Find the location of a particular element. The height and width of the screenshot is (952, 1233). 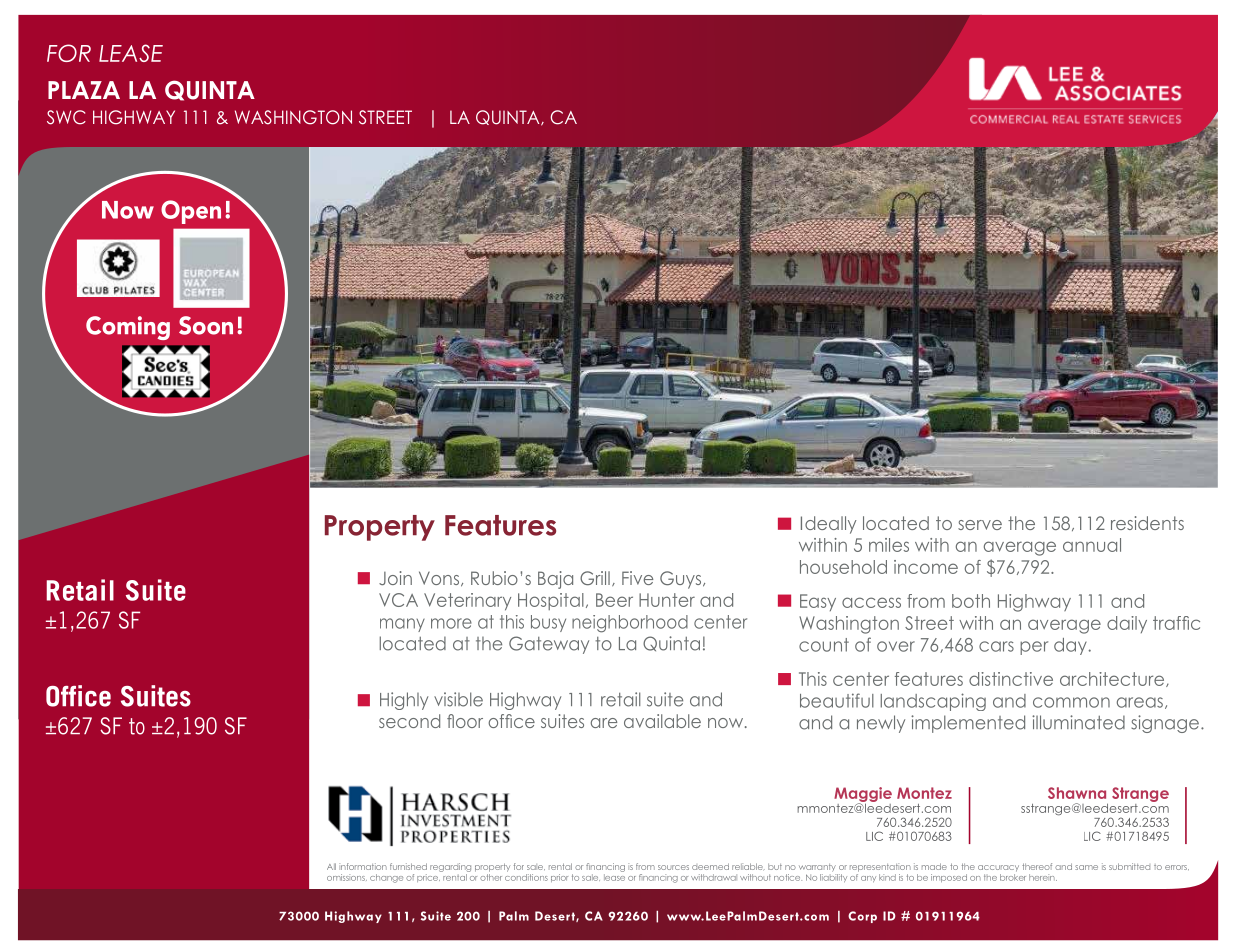

Join is located at coordinates (395, 578).
